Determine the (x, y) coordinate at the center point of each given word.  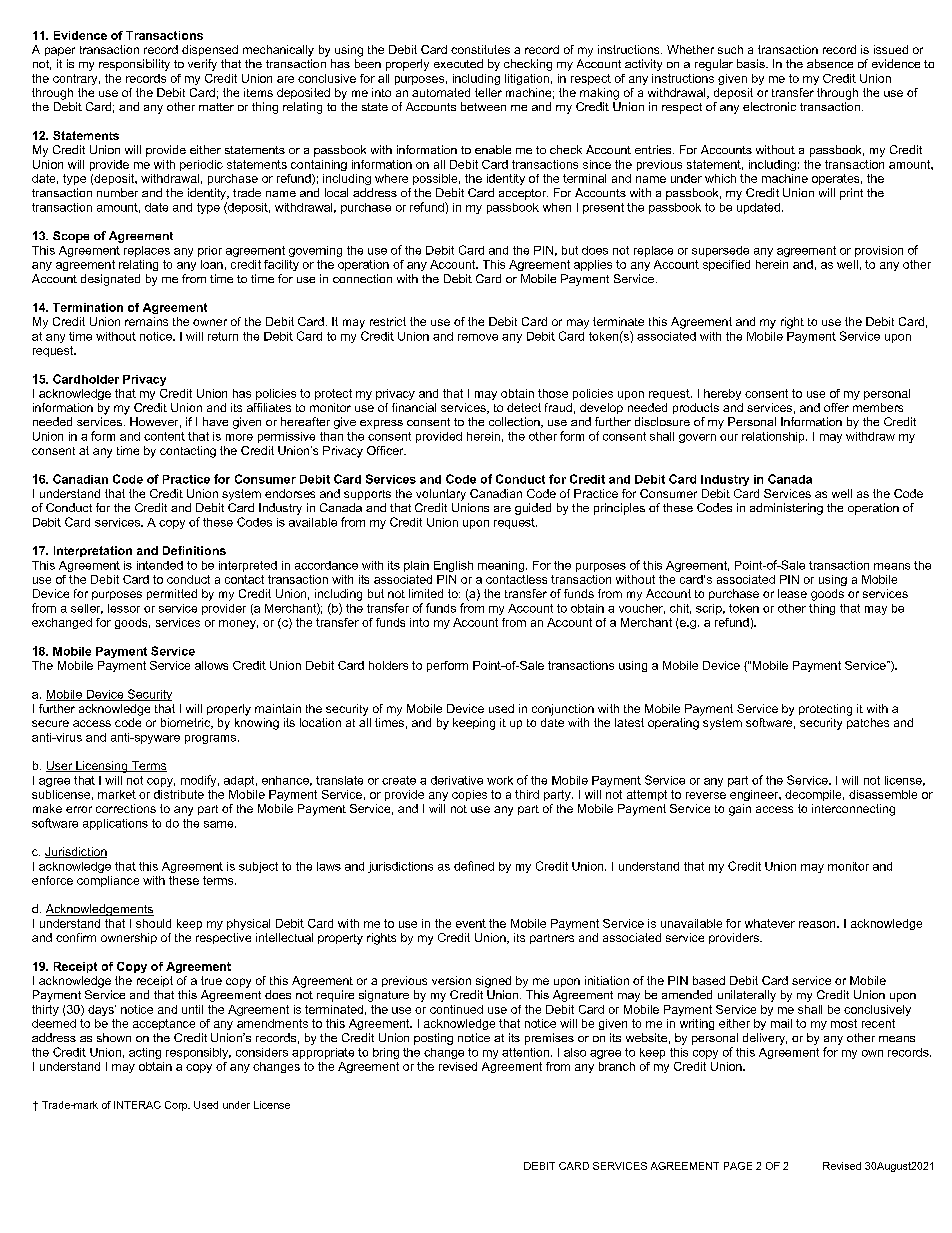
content (164, 436)
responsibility (134, 65)
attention (527, 1052)
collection (515, 422)
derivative (457, 780)
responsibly (198, 1053)
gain (740, 810)
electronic (769, 106)
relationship (774, 437)
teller (488, 92)
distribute (179, 794)
